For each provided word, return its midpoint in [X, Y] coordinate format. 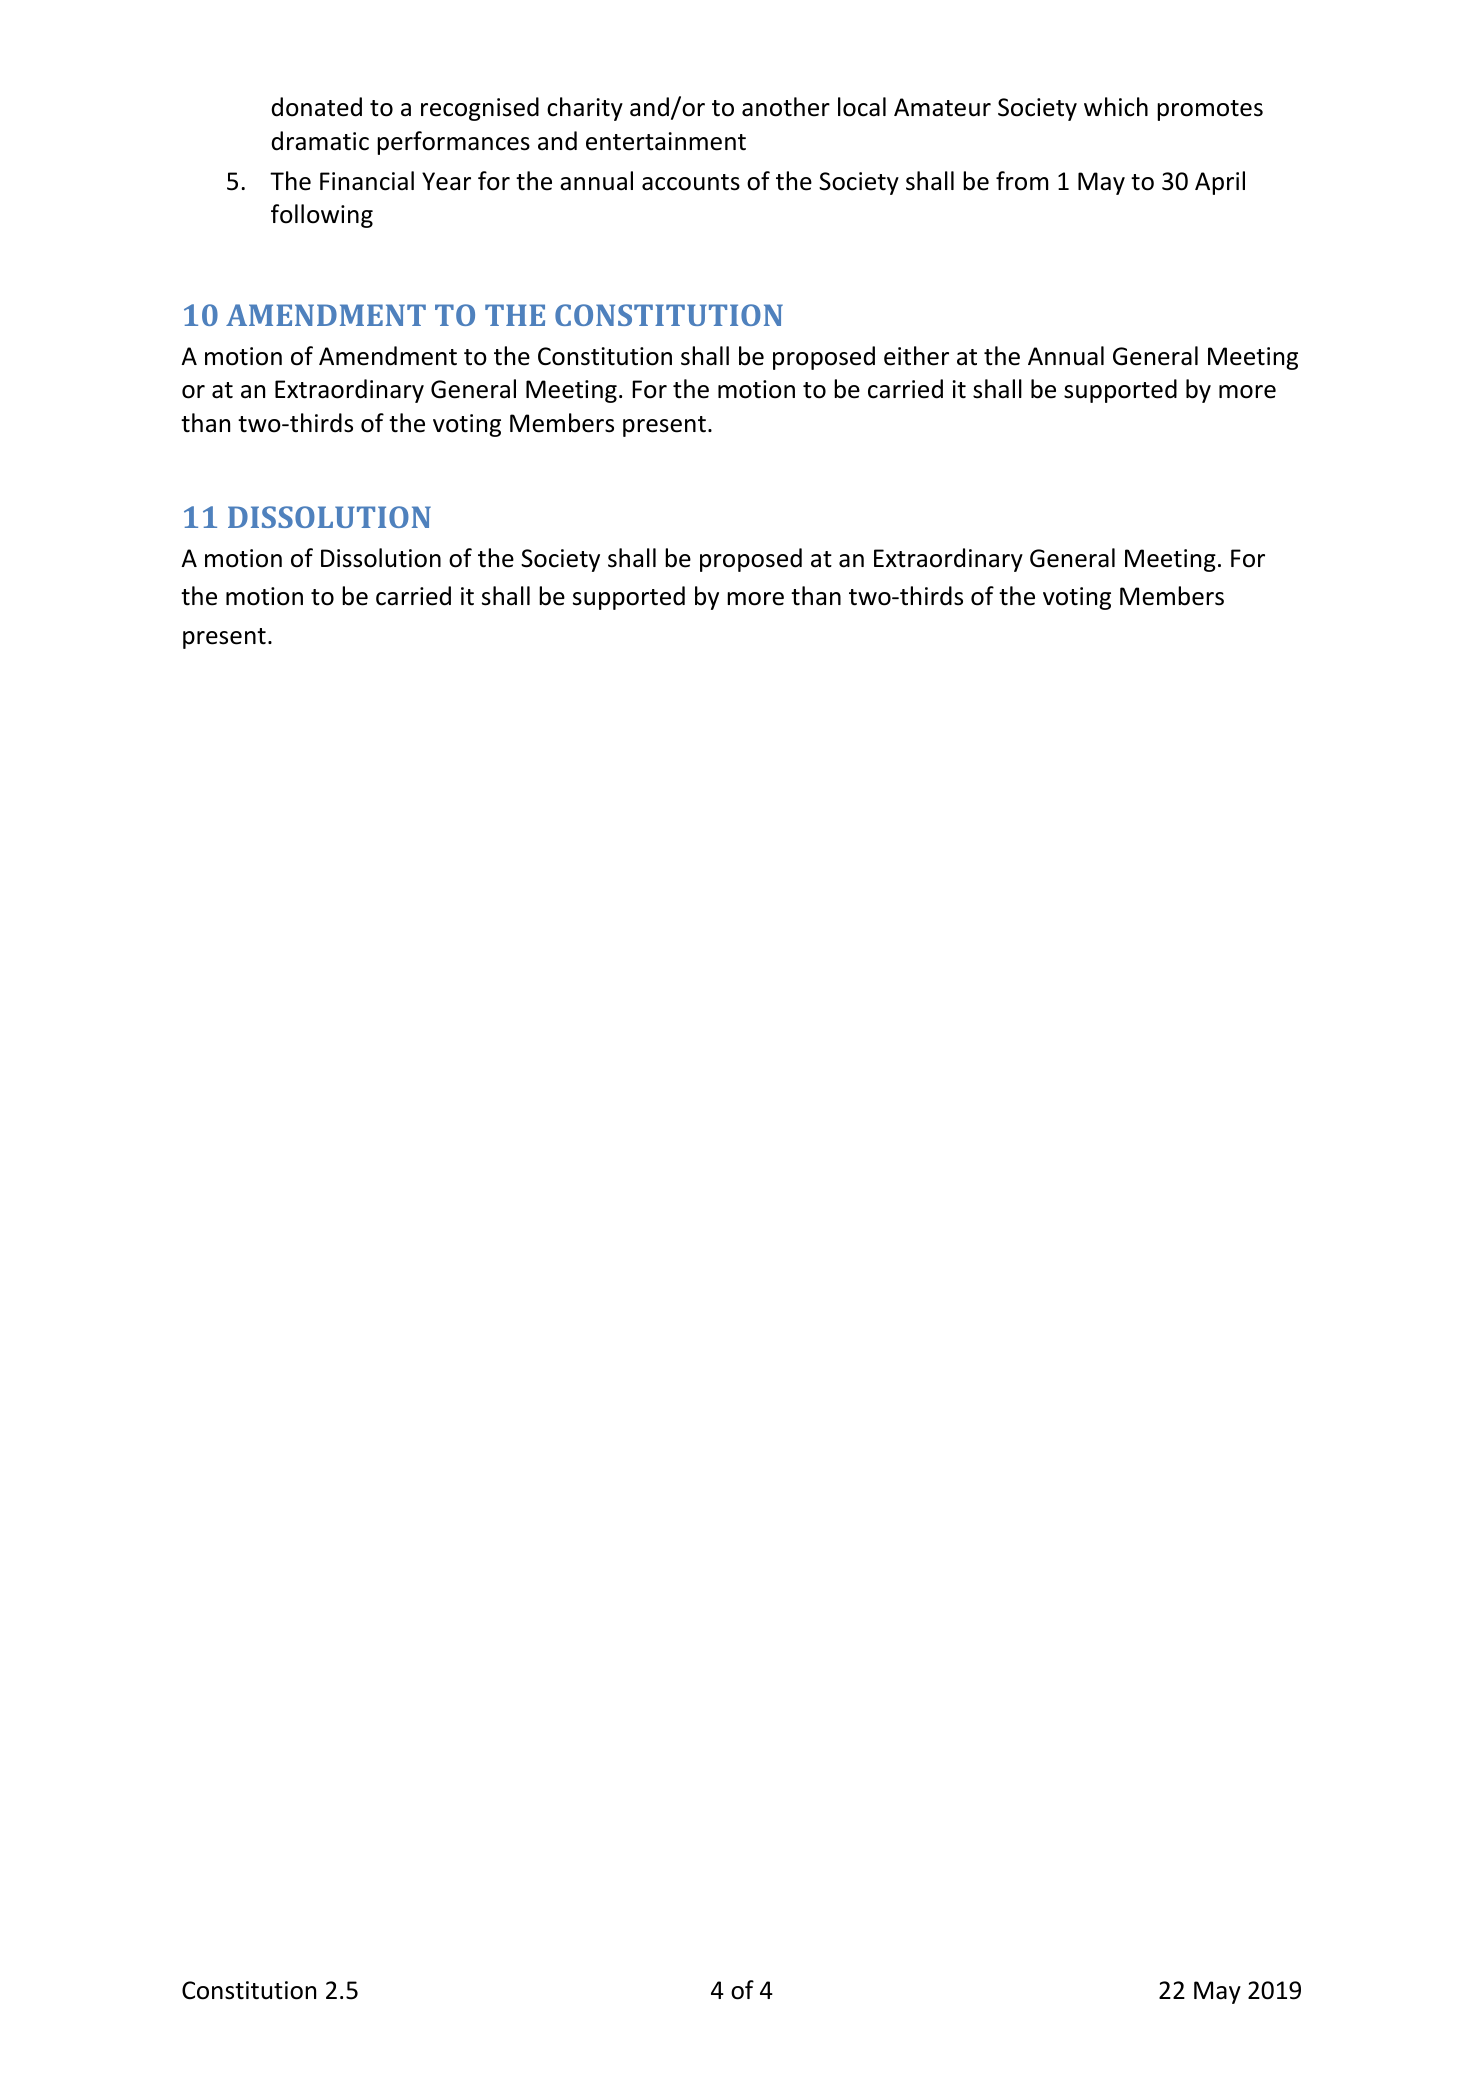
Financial [367, 181]
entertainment [666, 141]
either [916, 356]
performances [453, 143]
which [1116, 107]
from [1022, 181]
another [786, 107]
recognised [480, 109]
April [1220, 183]
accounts [691, 182]
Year [446, 181]
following [322, 216]
